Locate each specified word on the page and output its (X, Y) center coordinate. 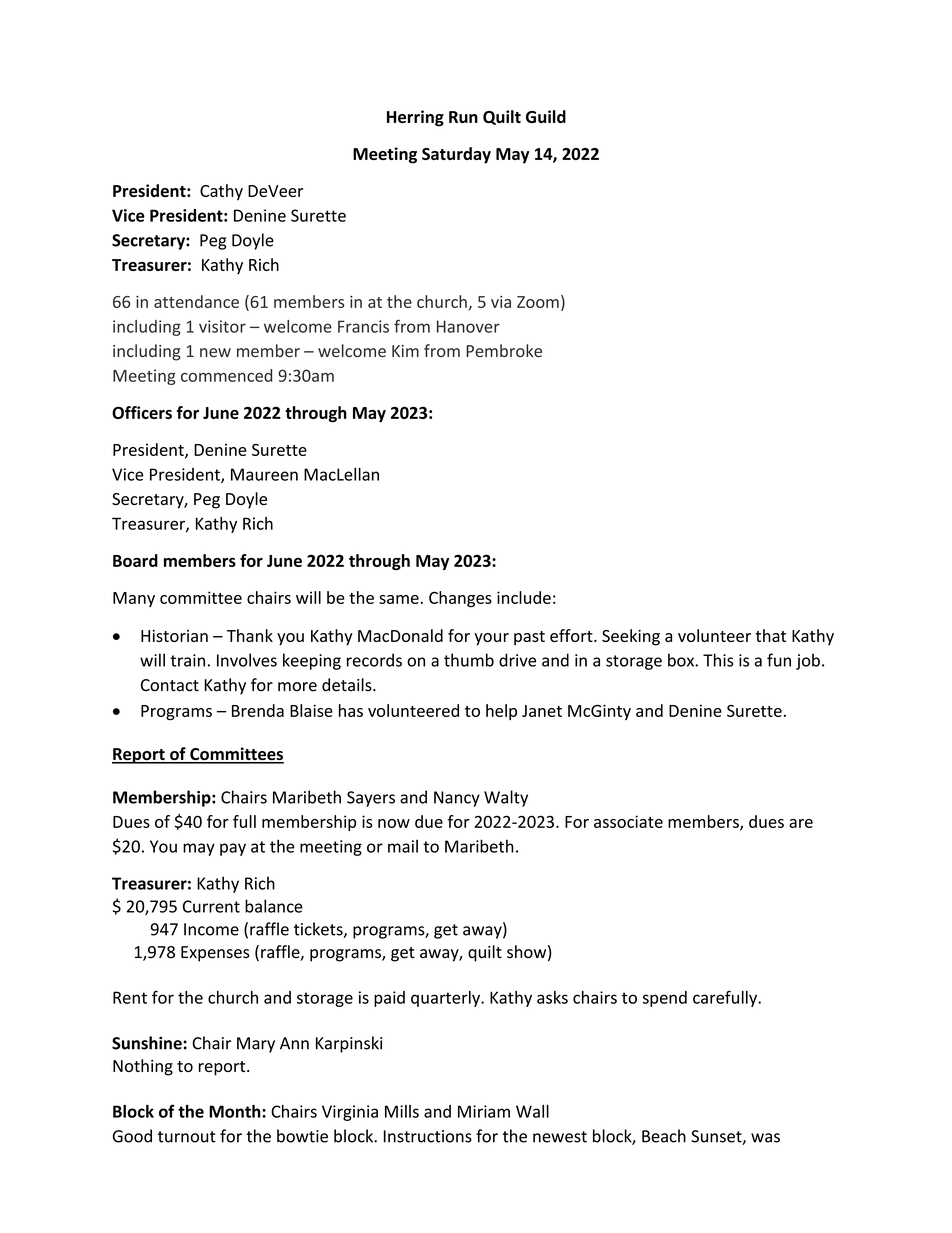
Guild (546, 116)
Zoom (538, 302)
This (718, 660)
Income (211, 929)
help (501, 712)
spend (665, 999)
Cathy (221, 192)
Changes (460, 599)
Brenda (258, 710)
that (770, 635)
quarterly (446, 999)
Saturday (456, 155)
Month (236, 1111)
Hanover (468, 326)
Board (135, 560)
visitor (222, 326)
